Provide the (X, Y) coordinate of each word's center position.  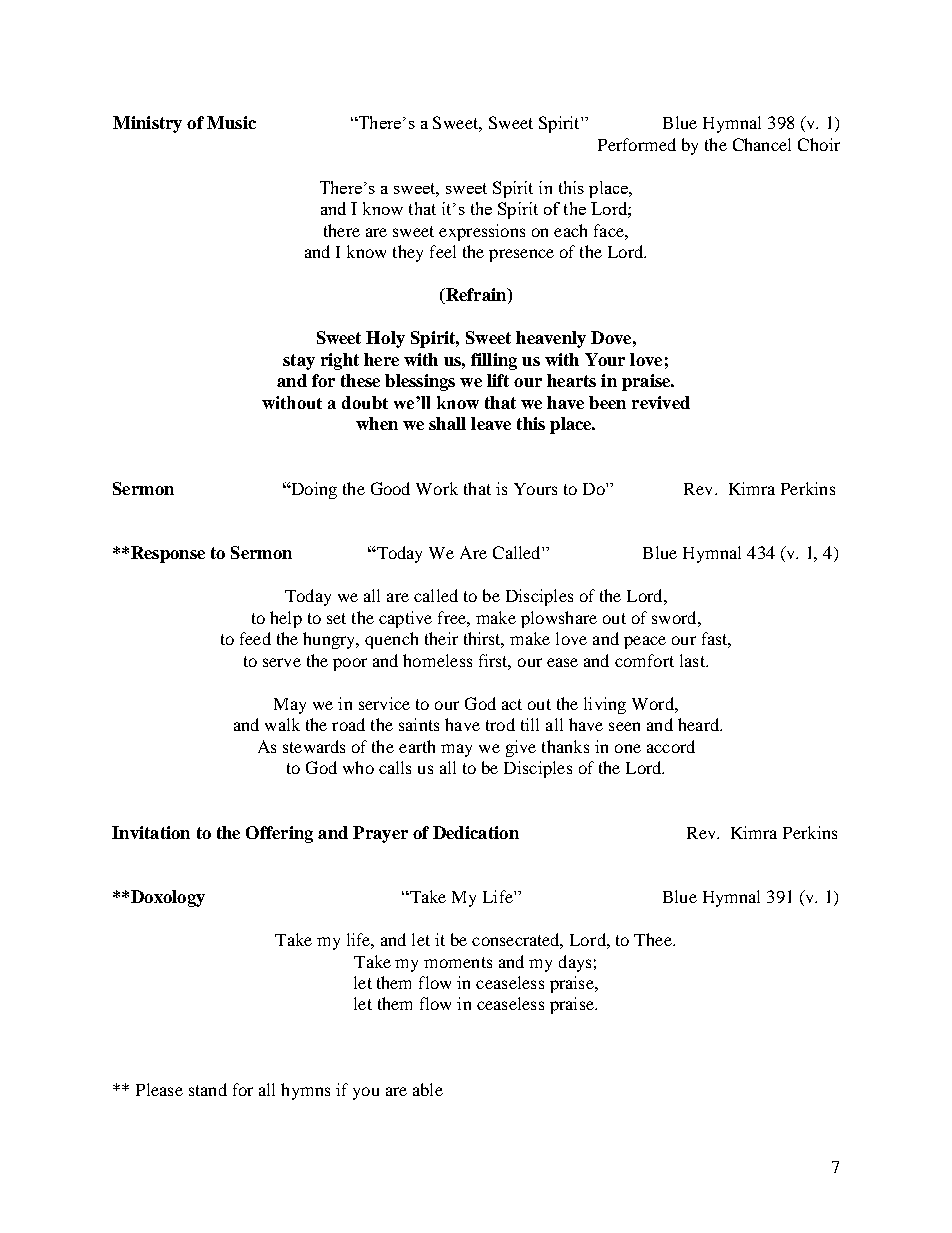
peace (645, 642)
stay (299, 362)
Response (168, 554)
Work (437, 488)
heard (699, 724)
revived (661, 402)
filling (494, 361)
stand (208, 1089)
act (512, 704)
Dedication (476, 832)
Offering (279, 834)
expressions (482, 232)
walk (282, 724)
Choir (819, 144)
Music (231, 122)
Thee (654, 939)
